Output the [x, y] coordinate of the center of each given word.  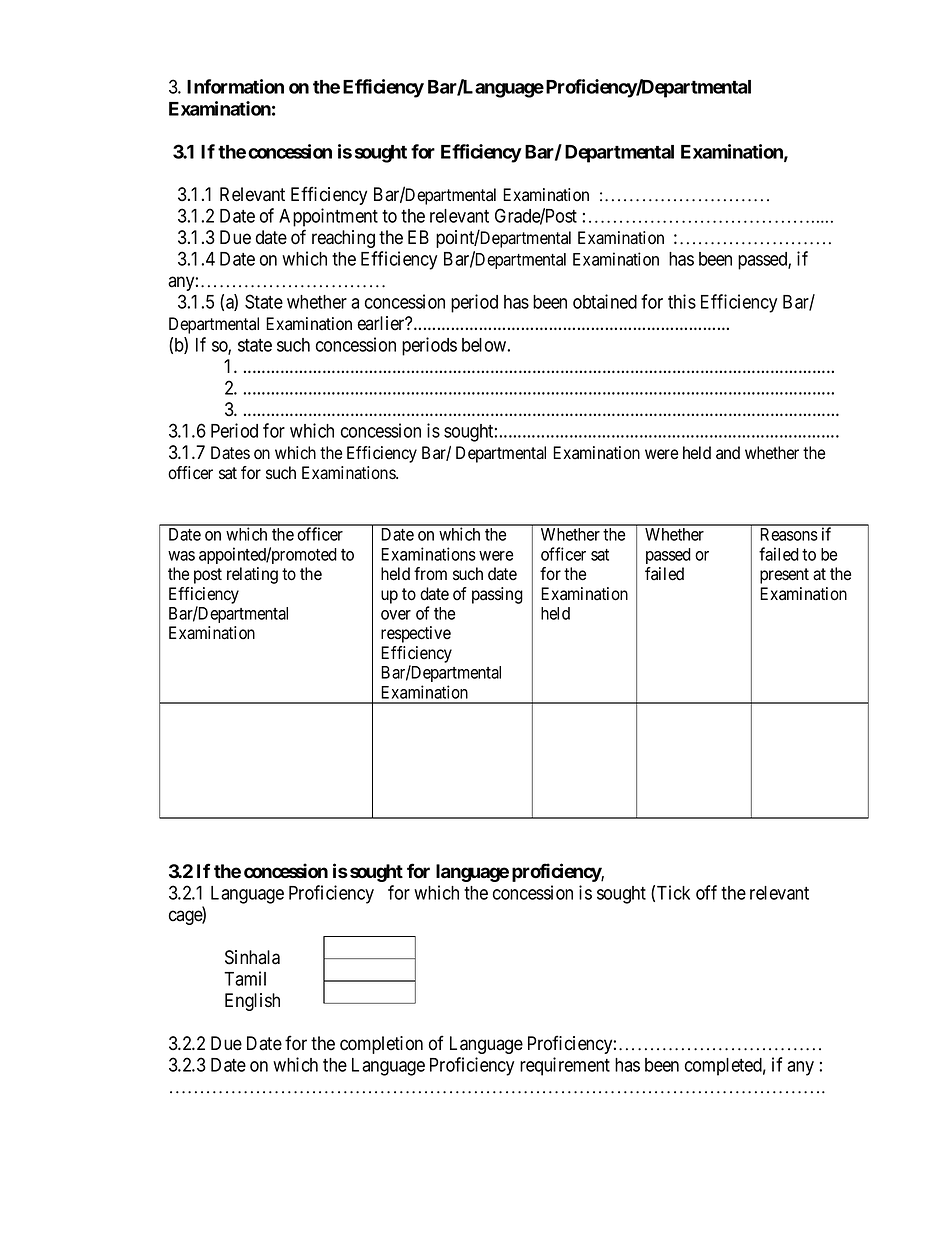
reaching [343, 239]
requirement [565, 1066]
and [728, 453]
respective [416, 634]
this [682, 301]
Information [235, 86]
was [181, 556]
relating [252, 575]
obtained [605, 301]
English [252, 1002]
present [784, 576]
